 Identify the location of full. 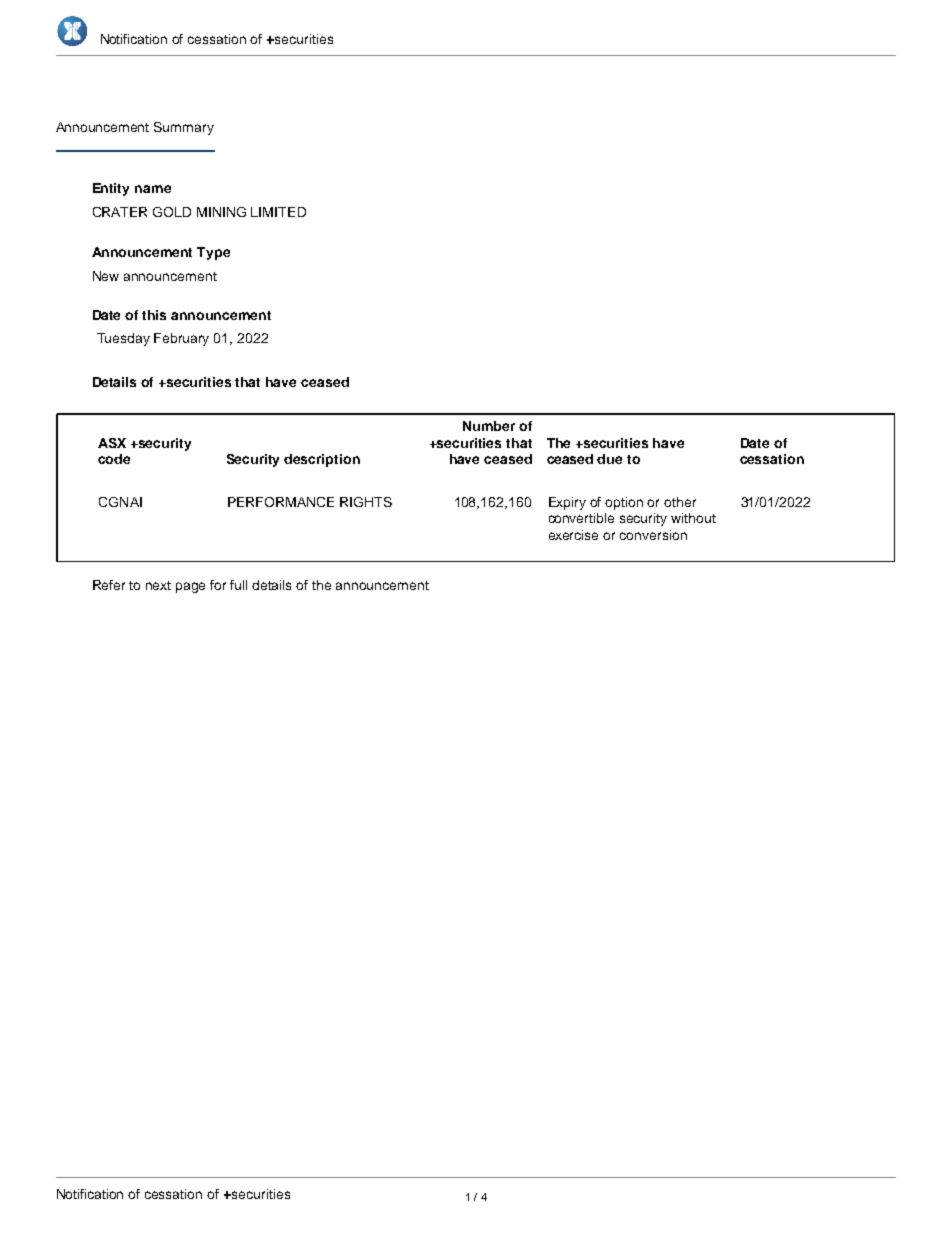
(238, 585).
